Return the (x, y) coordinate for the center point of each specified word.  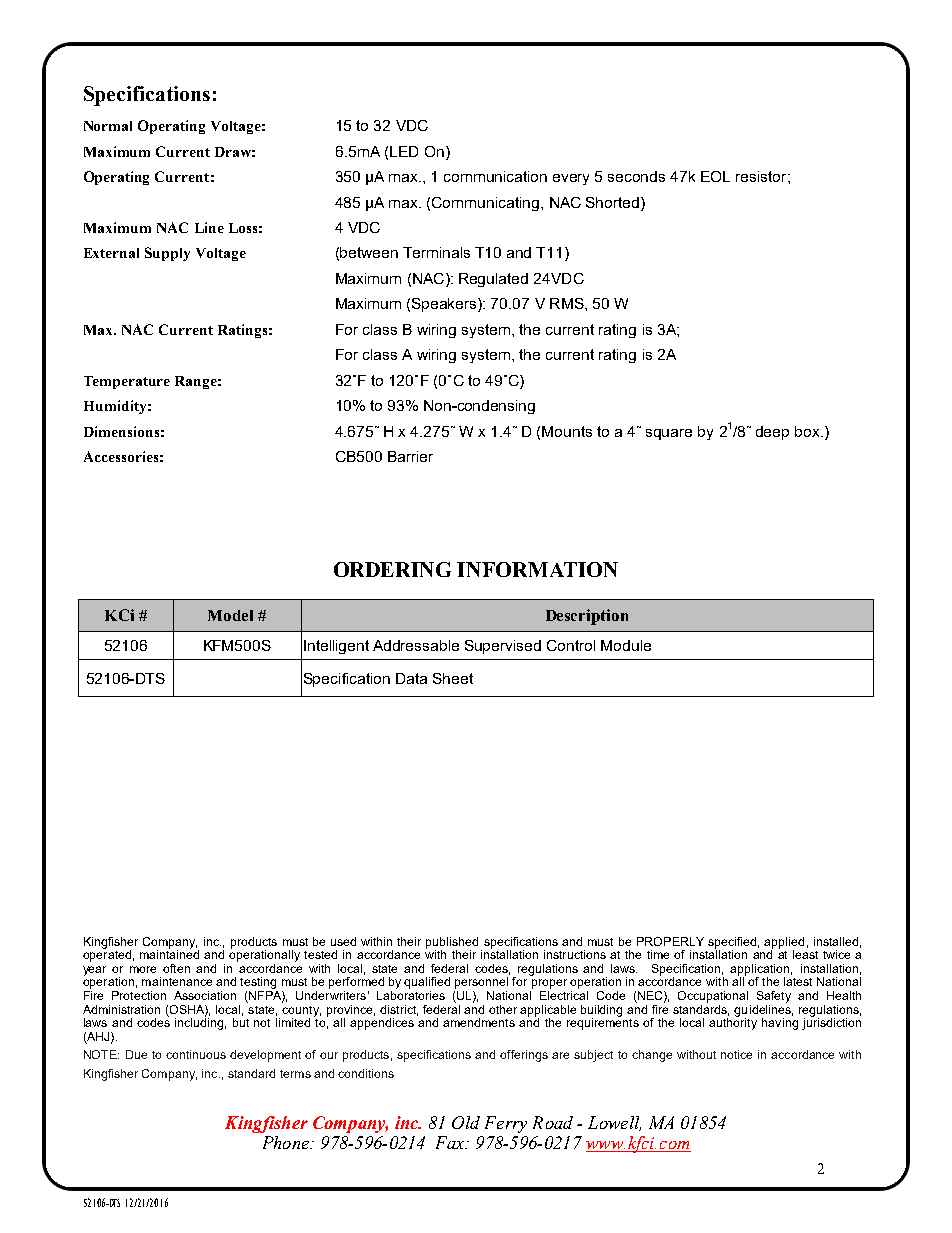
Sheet (453, 678)
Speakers (445, 305)
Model (230, 615)
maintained (169, 953)
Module (626, 645)
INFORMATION (537, 569)
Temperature (127, 382)
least (805, 954)
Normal (108, 126)
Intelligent (336, 647)
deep (772, 433)
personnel (481, 983)
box (808, 431)
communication (495, 176)
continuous (196, 1054)
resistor (762, 176)
